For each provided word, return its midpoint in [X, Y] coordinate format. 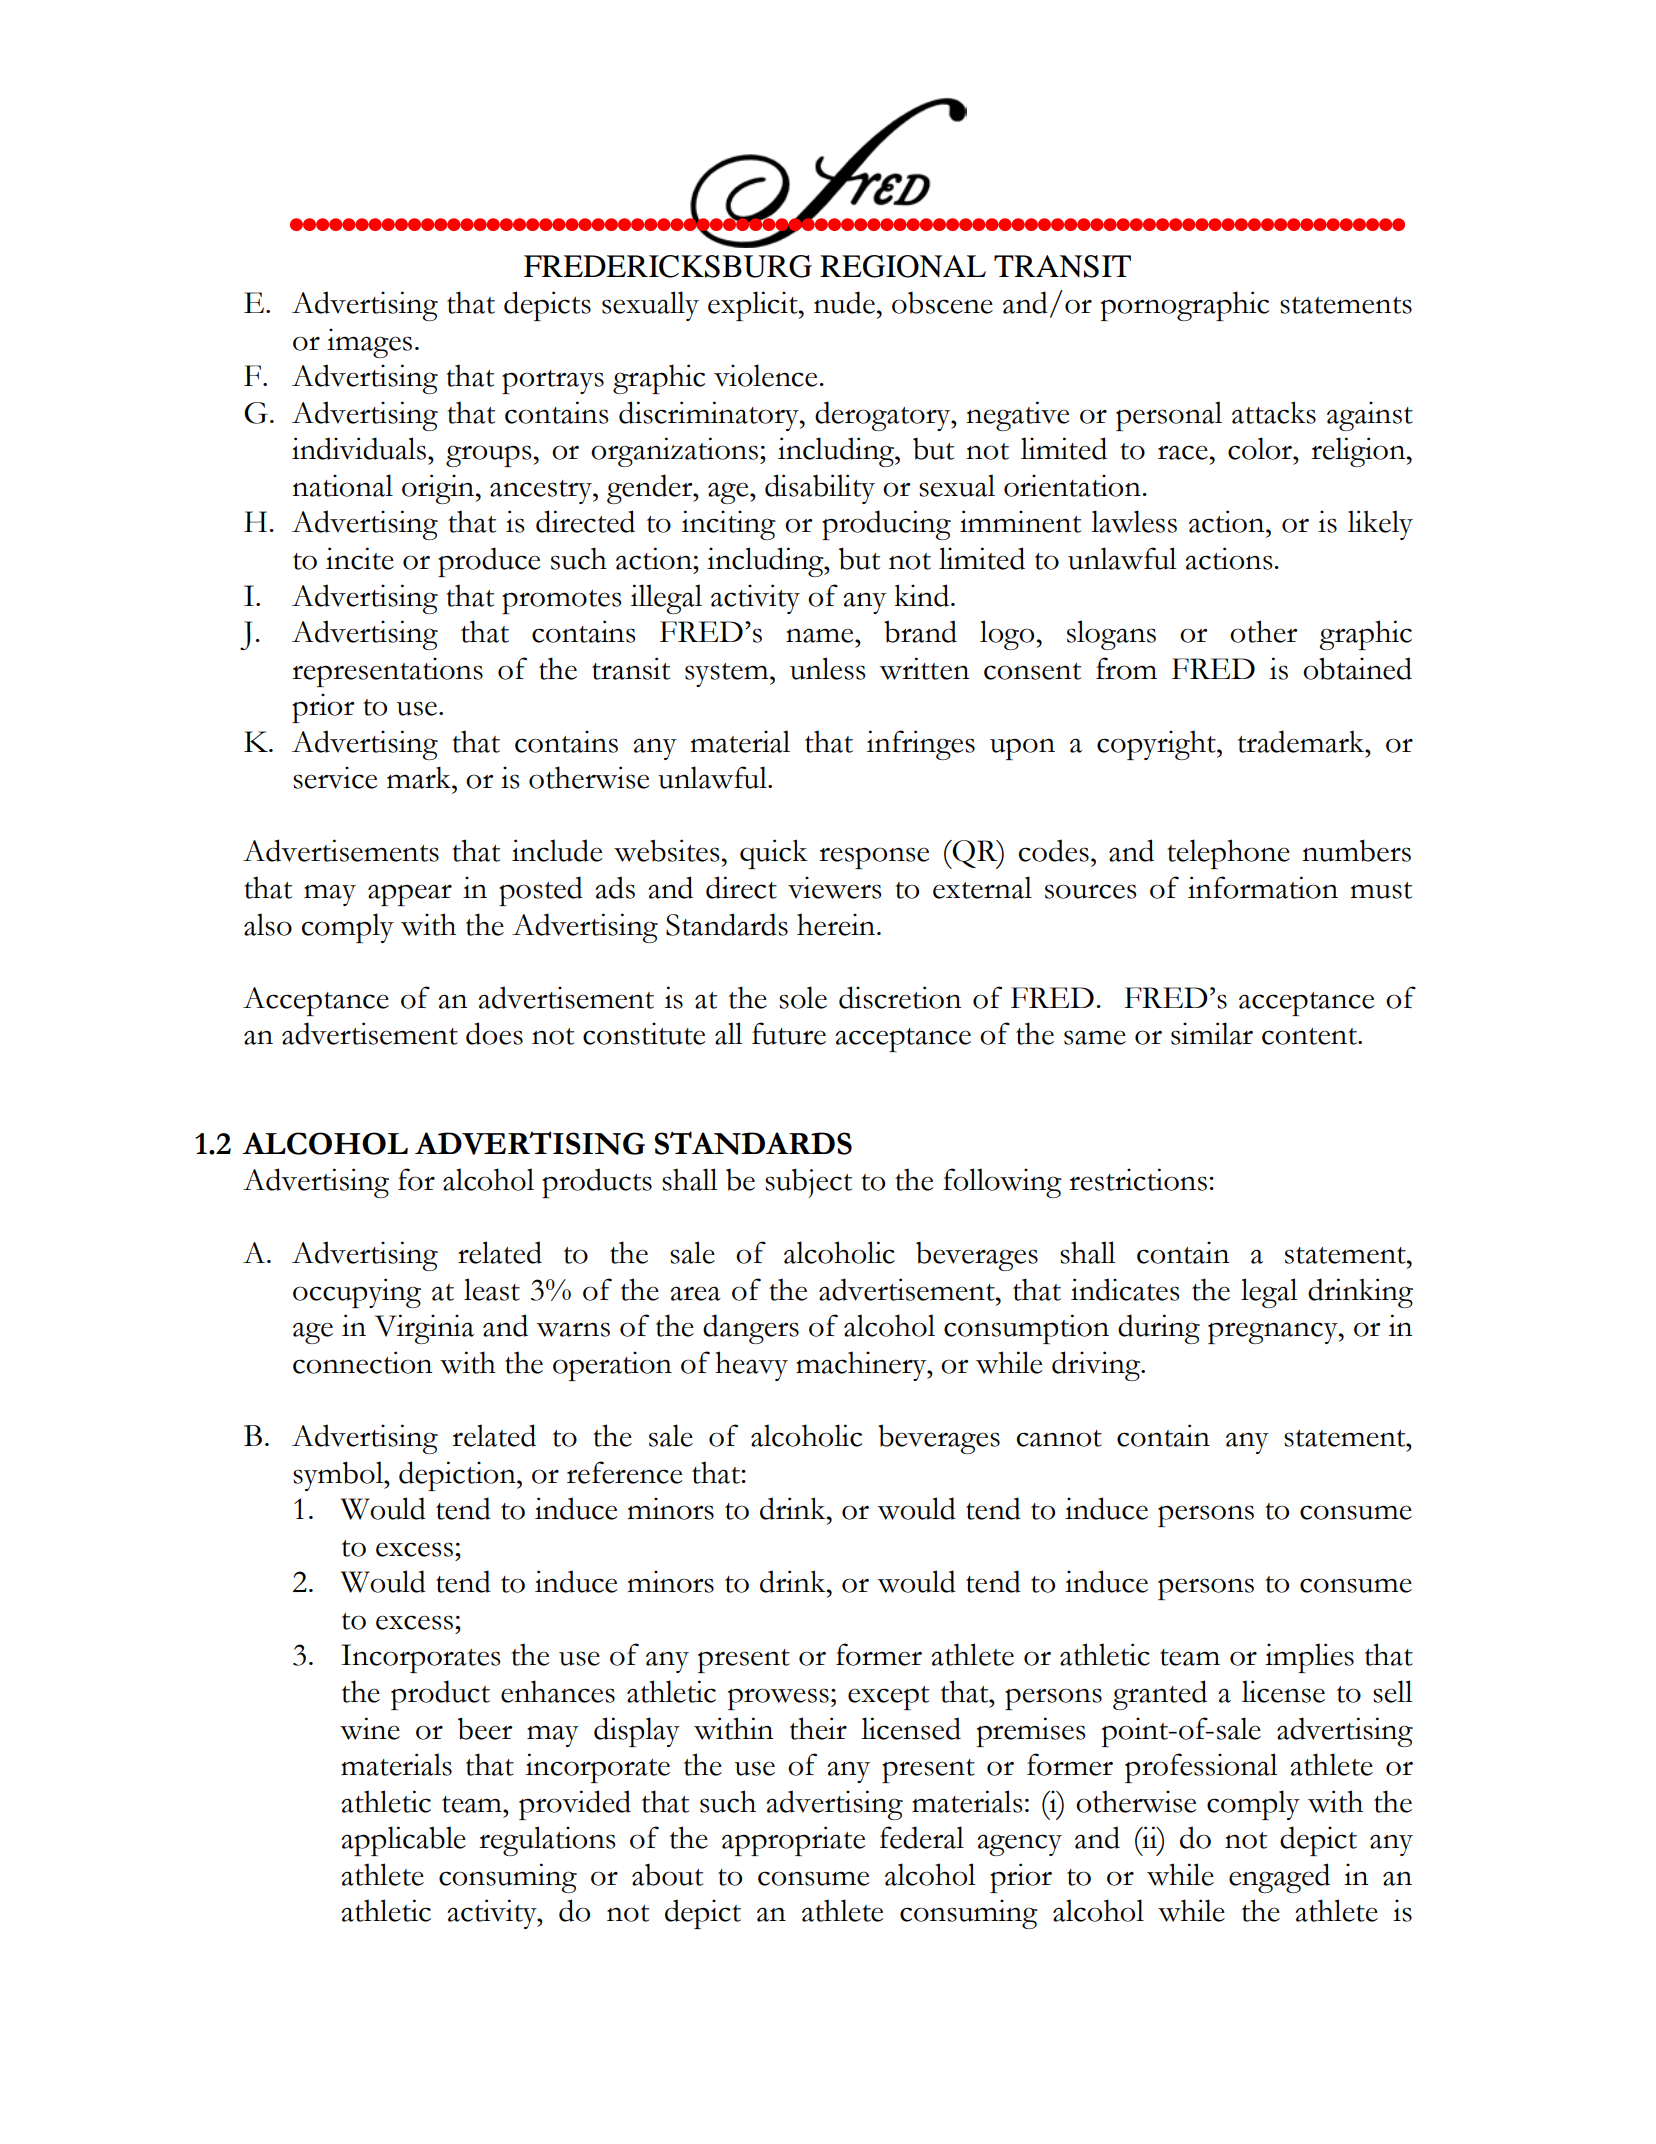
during [1159, 1329]
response [874, 858]
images [369, 343]
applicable [403, 1841]
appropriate [793, 1841]
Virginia [424, 1329]
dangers [751, 1329]
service [335, 777]
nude [844, 302]
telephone [1228, 854]
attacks [1274, 412]
